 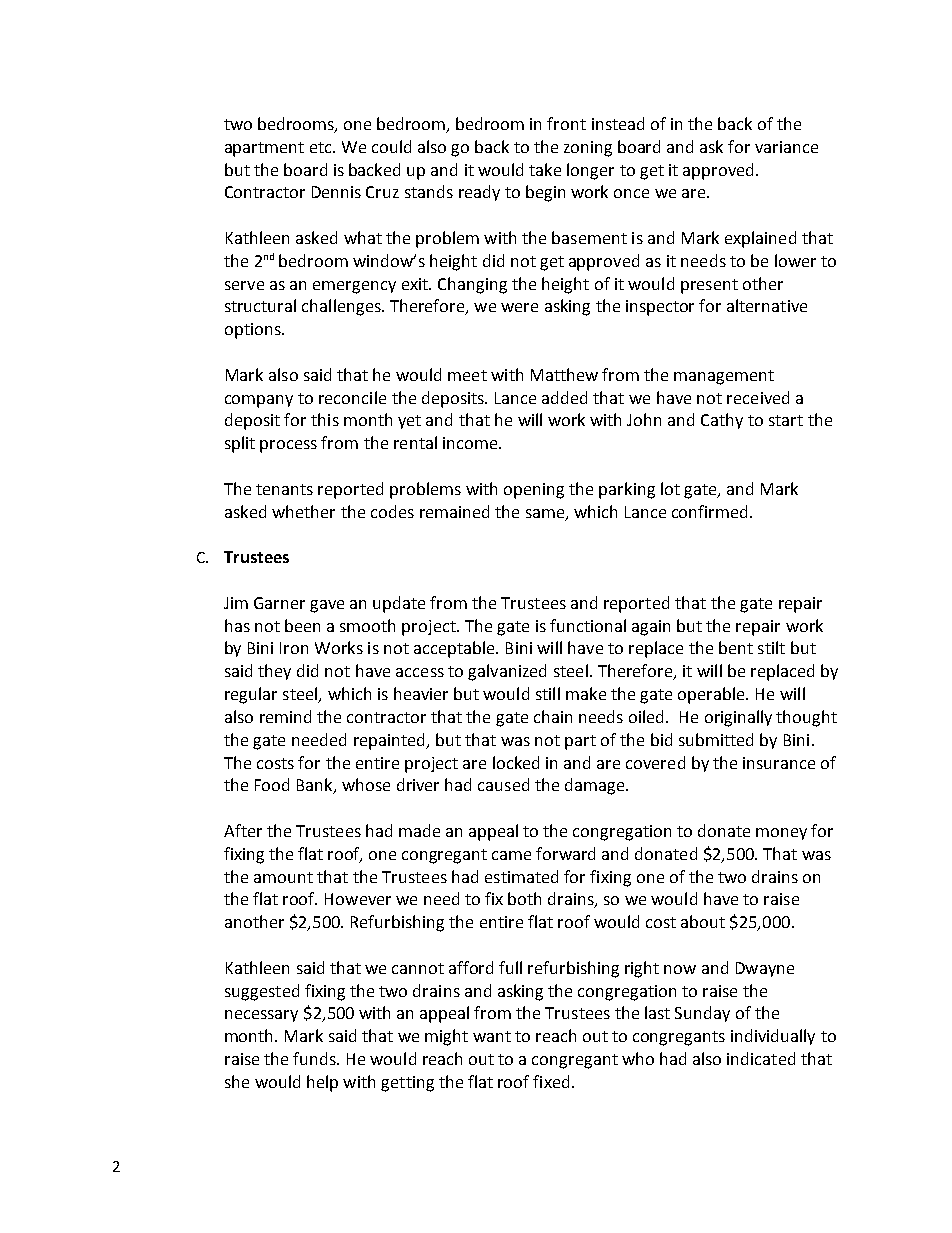 What do you see at coordinates (352, 397) in the screenshot?
I see `reconcile` at bounding box center [352, 397].
